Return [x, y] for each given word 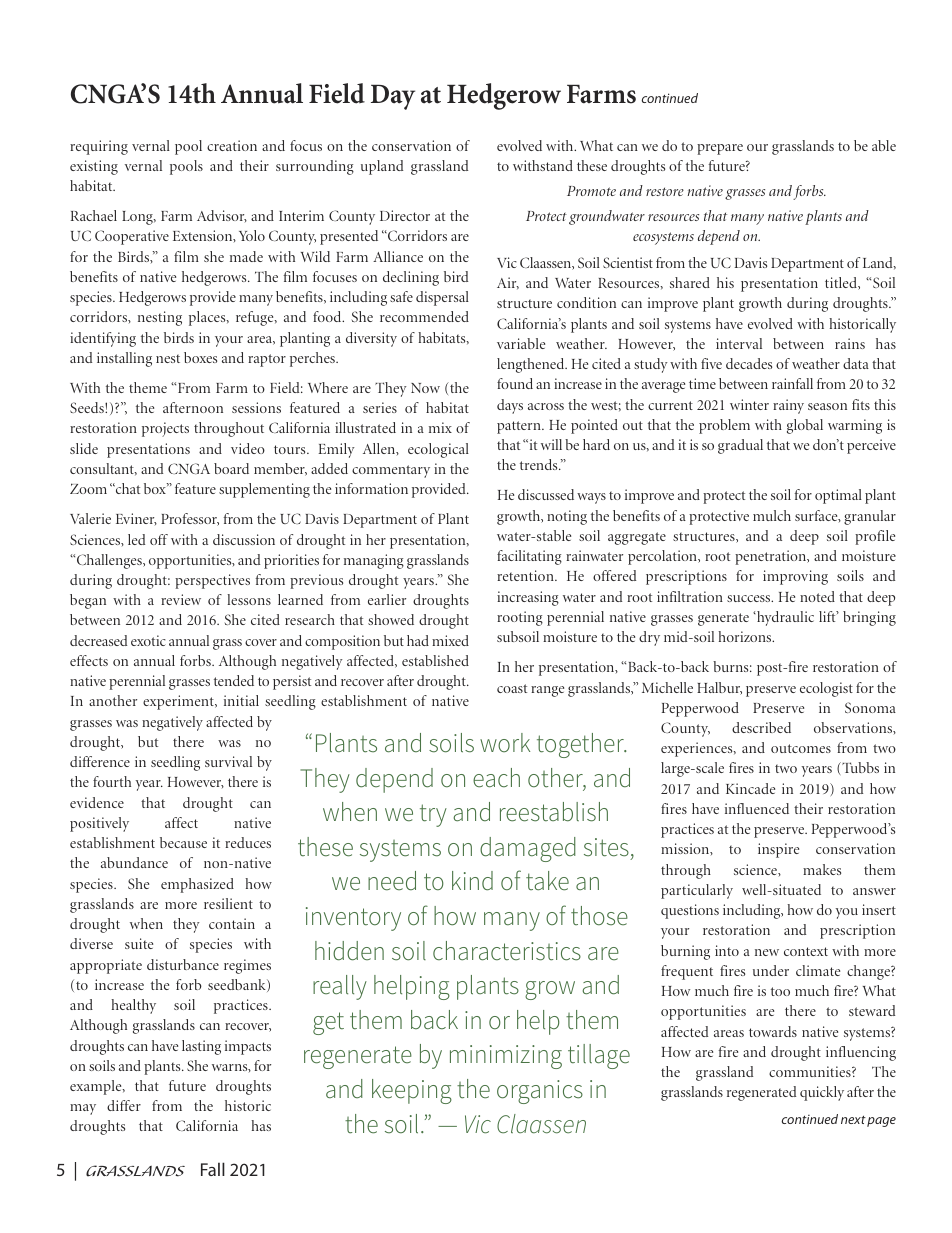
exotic [148, 640]
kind [472, 881]
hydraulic [784, 618]
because [183, 842]
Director [405, 215]
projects [165, 429]
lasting [201, 1047]
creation [232, 145]
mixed [450, 640]
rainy [788, 406]
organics [540, 1092]
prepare [720, 149]
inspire [778, 850]
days [510, 406]
